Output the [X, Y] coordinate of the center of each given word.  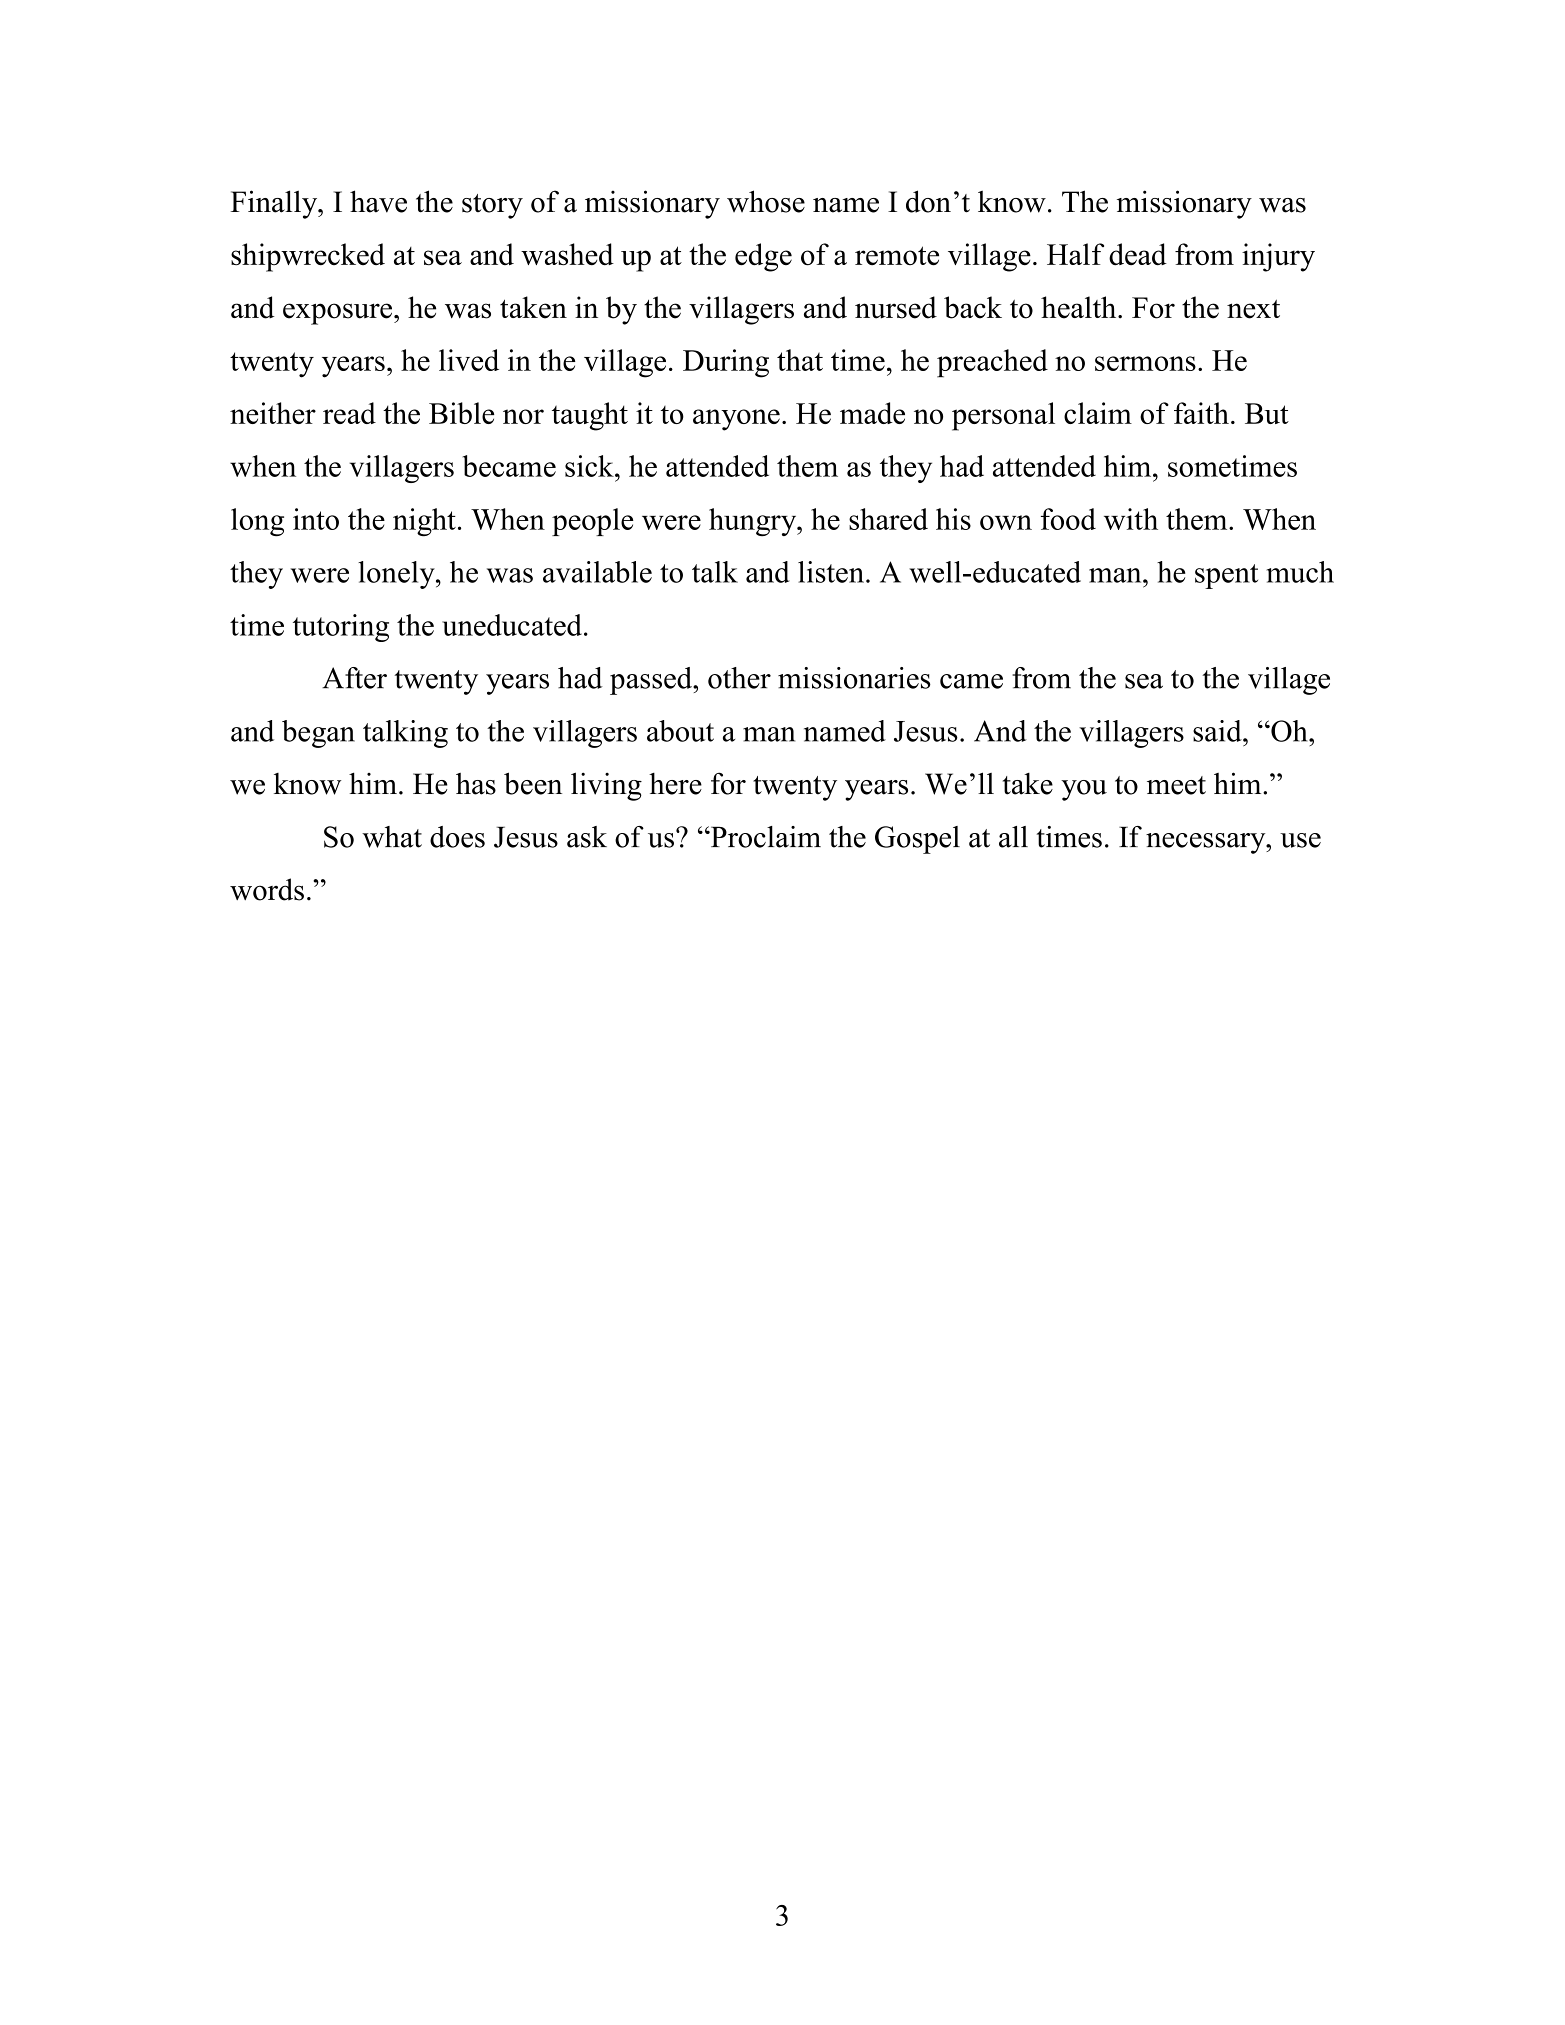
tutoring [341, 628]
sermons [1145, 363]
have [378, 201]
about [680, 731]
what [392, 837]
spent [1226, 576]
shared [888, 519]
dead [1138, 254]
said [1218, 731]
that [800, 360]
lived [469, 360]
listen [831, 572]
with [1131, 519]
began [318, 734]
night [424, 522]
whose [766, 201]
